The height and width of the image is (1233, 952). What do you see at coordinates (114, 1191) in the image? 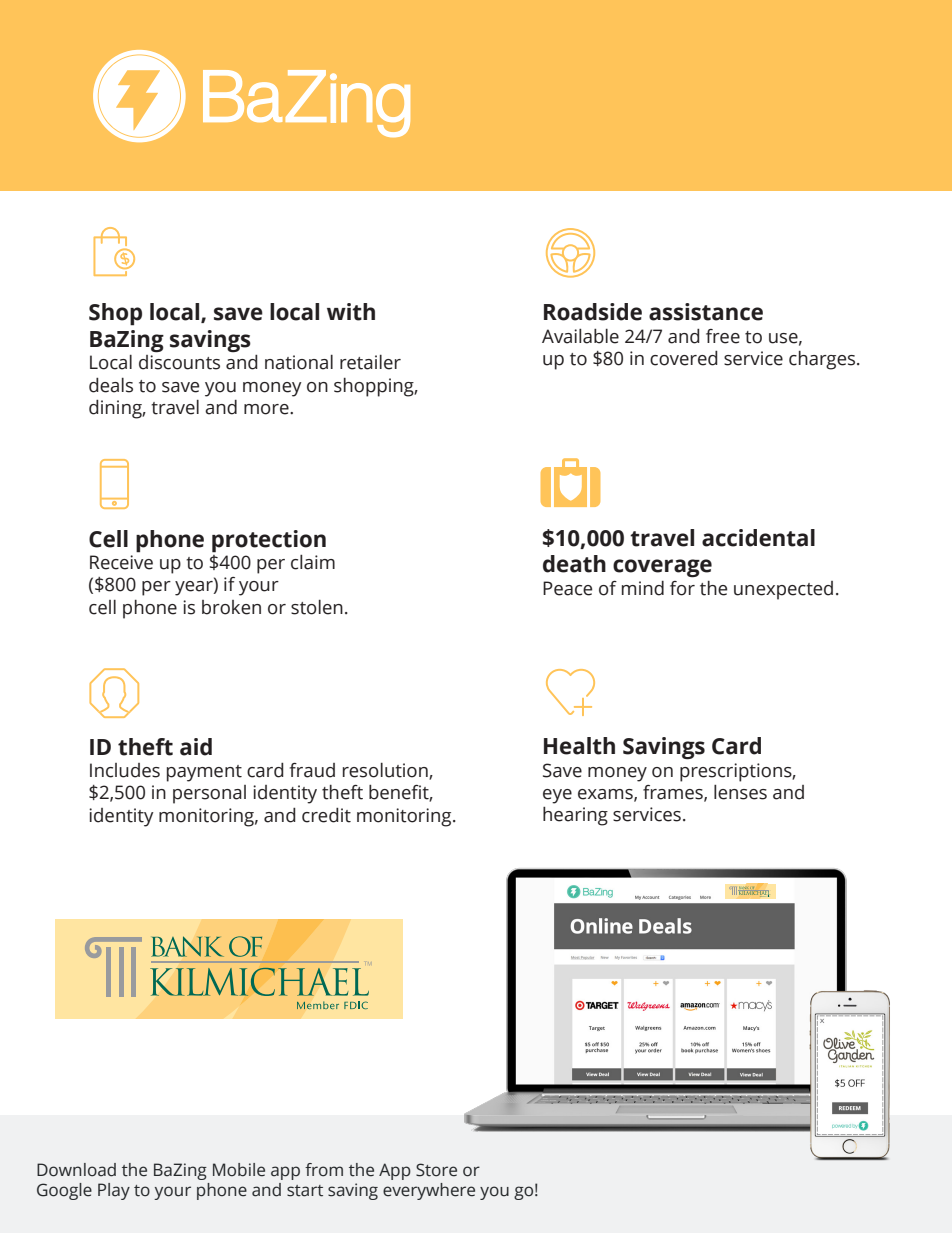
I see `Play` at bounding box center [114, 1191].
